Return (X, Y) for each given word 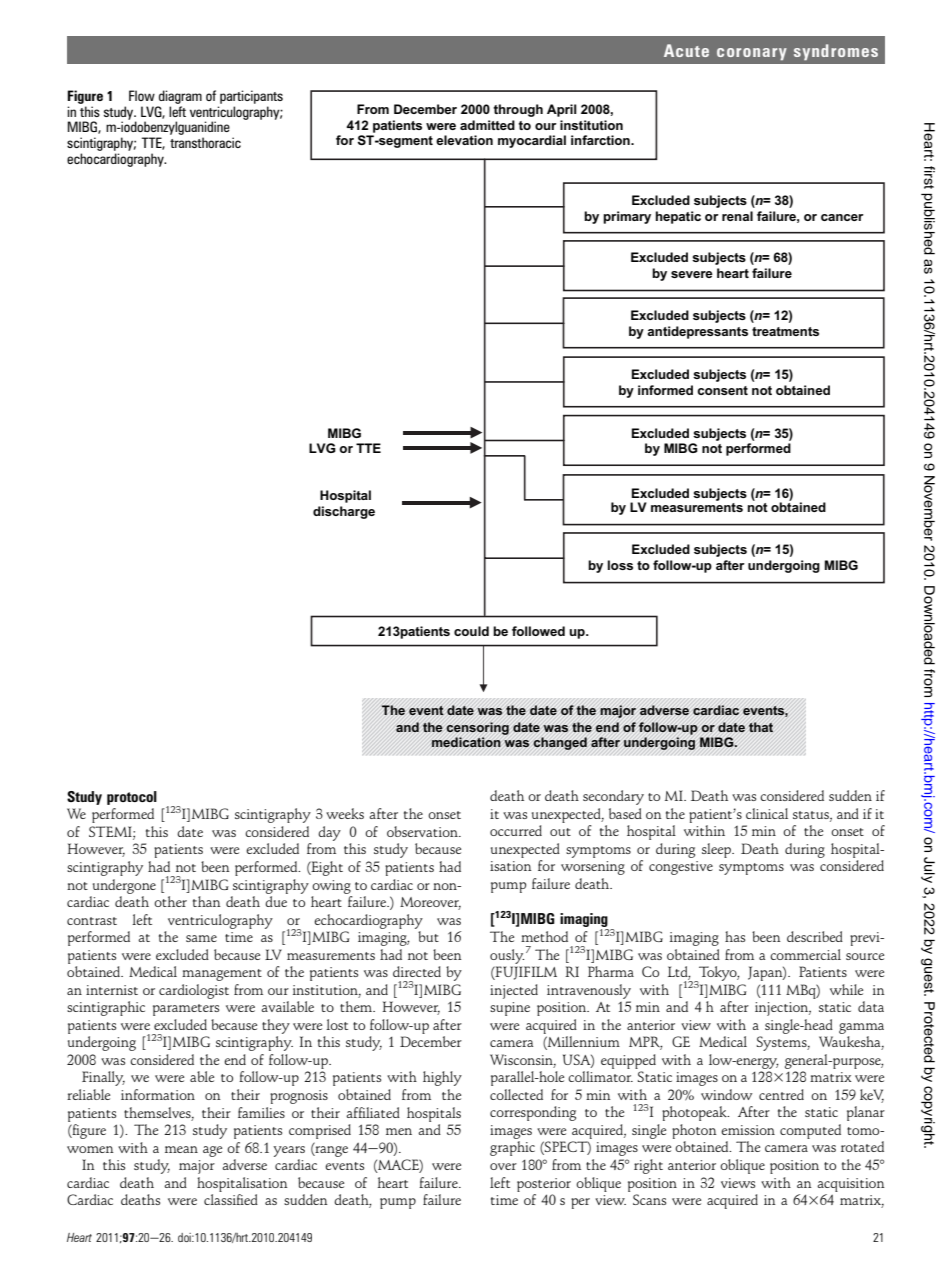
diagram (180, 97)
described (815, 936)
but (428, 936)
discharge (344, 512)
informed (665, 390)
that (761, 727)
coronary (752, 54)
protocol (132, 798)
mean (181, 1149)
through (518, 110)
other (170, 901)
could (471, 631)
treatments (785, 331)
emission (748, 1130)
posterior (544, 1185)
